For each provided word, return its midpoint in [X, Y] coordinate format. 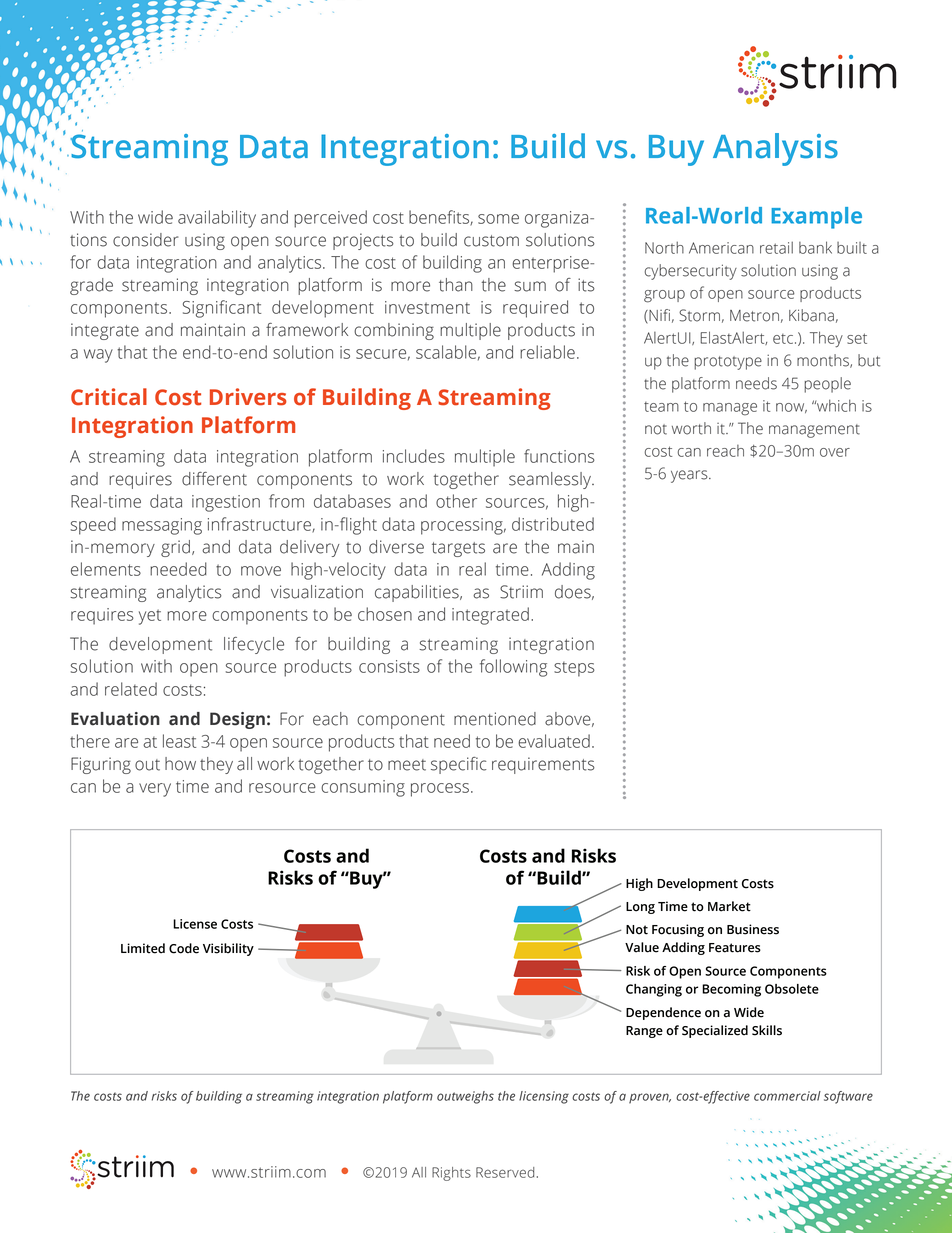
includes [414, 456]
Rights [451, 1174]
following [513, 668]
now [791, 408]
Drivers [248, 397]
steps [574, 669]
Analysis [775, 149]
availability [217, 219]
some [498, 219]
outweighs [465, 1097]
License [195, 924]
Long [640, 908]
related [131, 689]
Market [729, 906]
